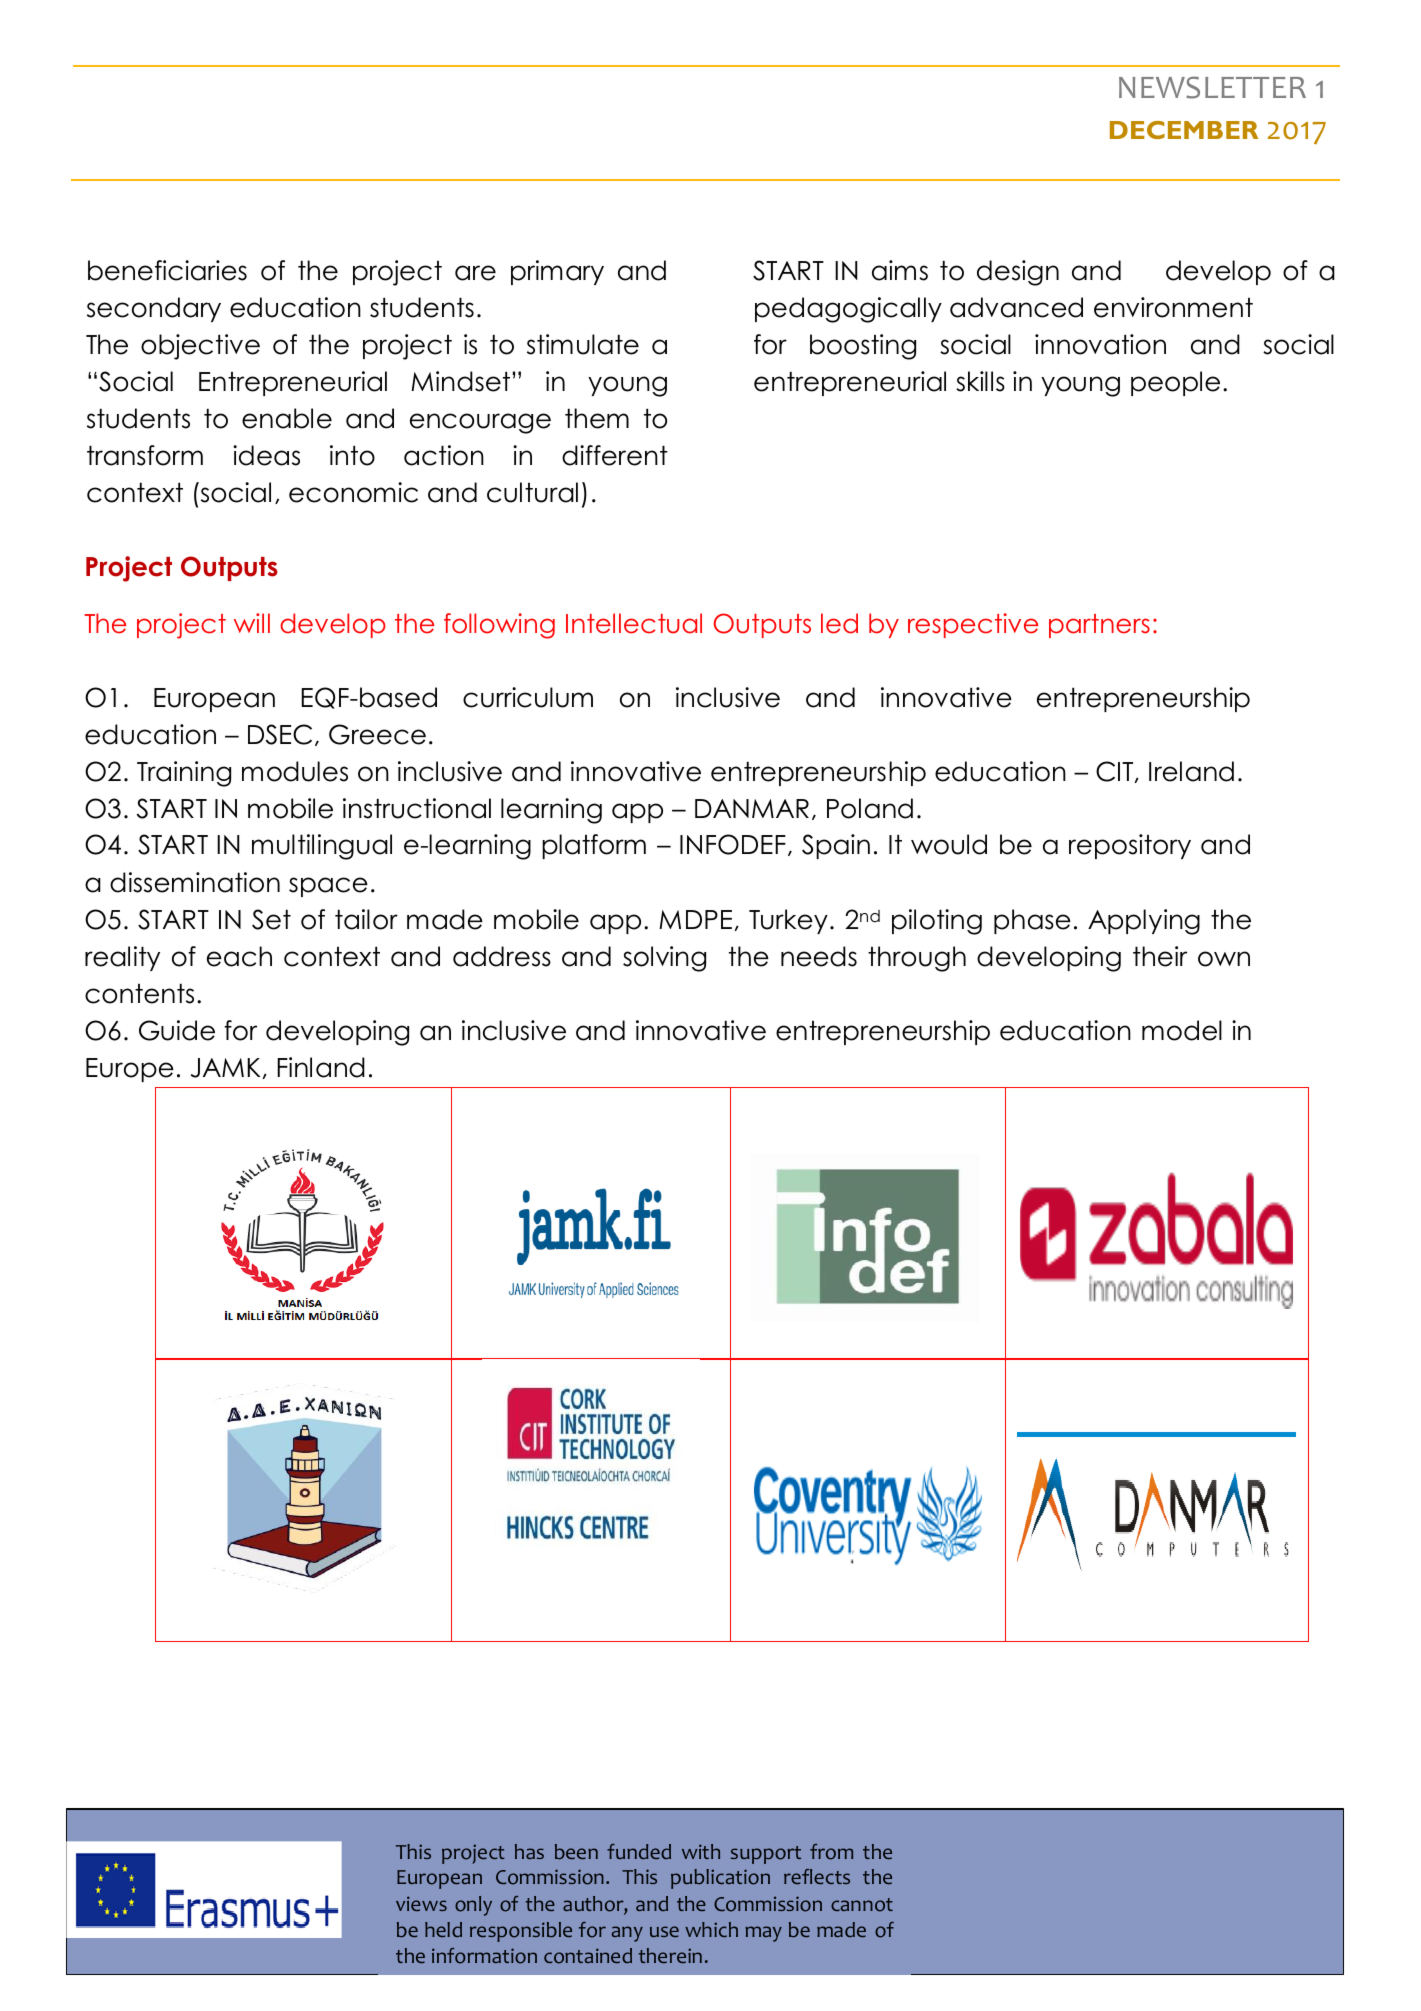 Image resolution: width=1421 pixels, height=2011 pixels. What do you see at coordinates (701, 1851) in the page?
I see `with` at bounding box center [701, 1851].
